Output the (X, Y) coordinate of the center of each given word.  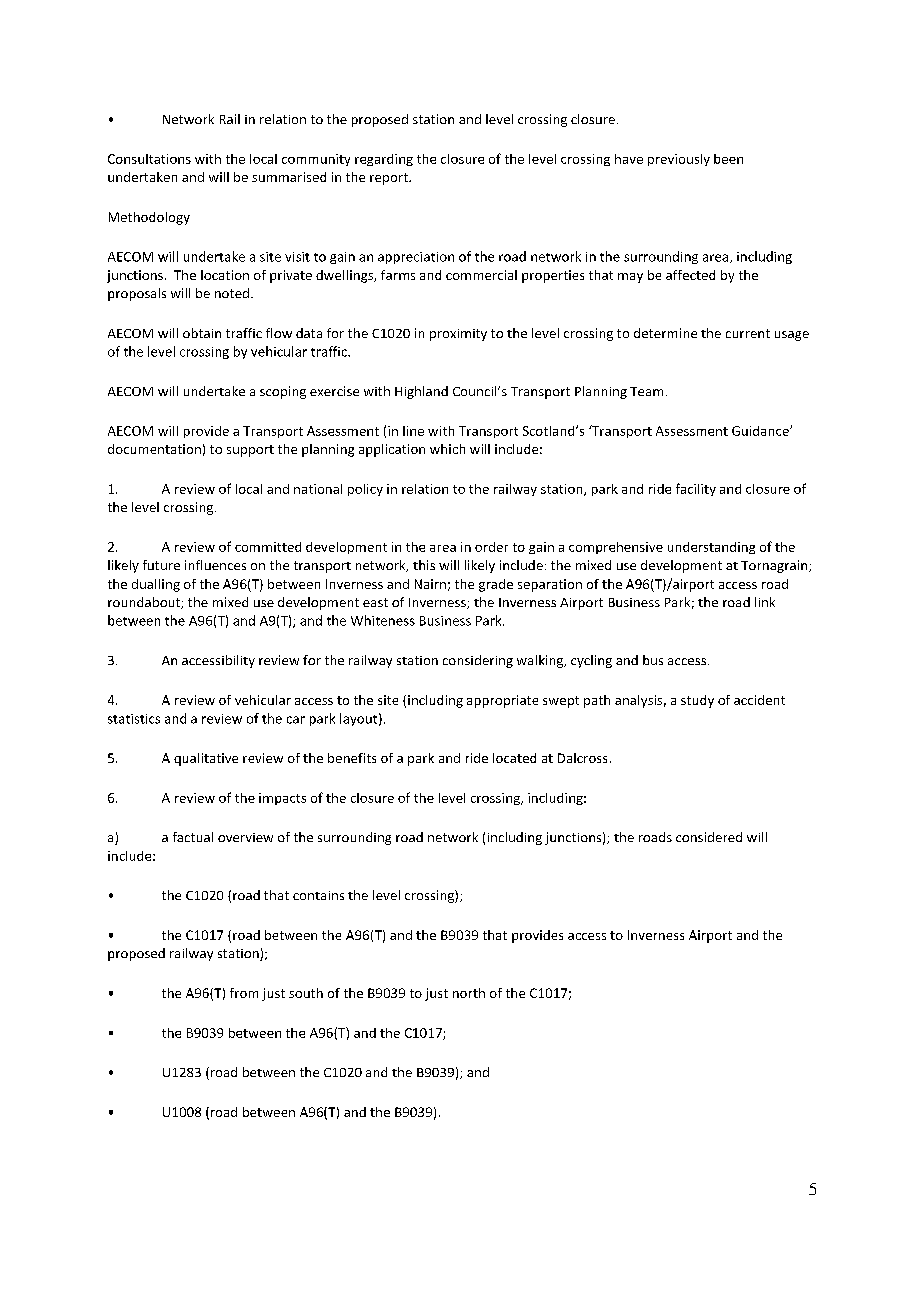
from (244, 993)
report (390, 179)
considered (709, 837)
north (469, 993)
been (728, 159)
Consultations (149, 159)
